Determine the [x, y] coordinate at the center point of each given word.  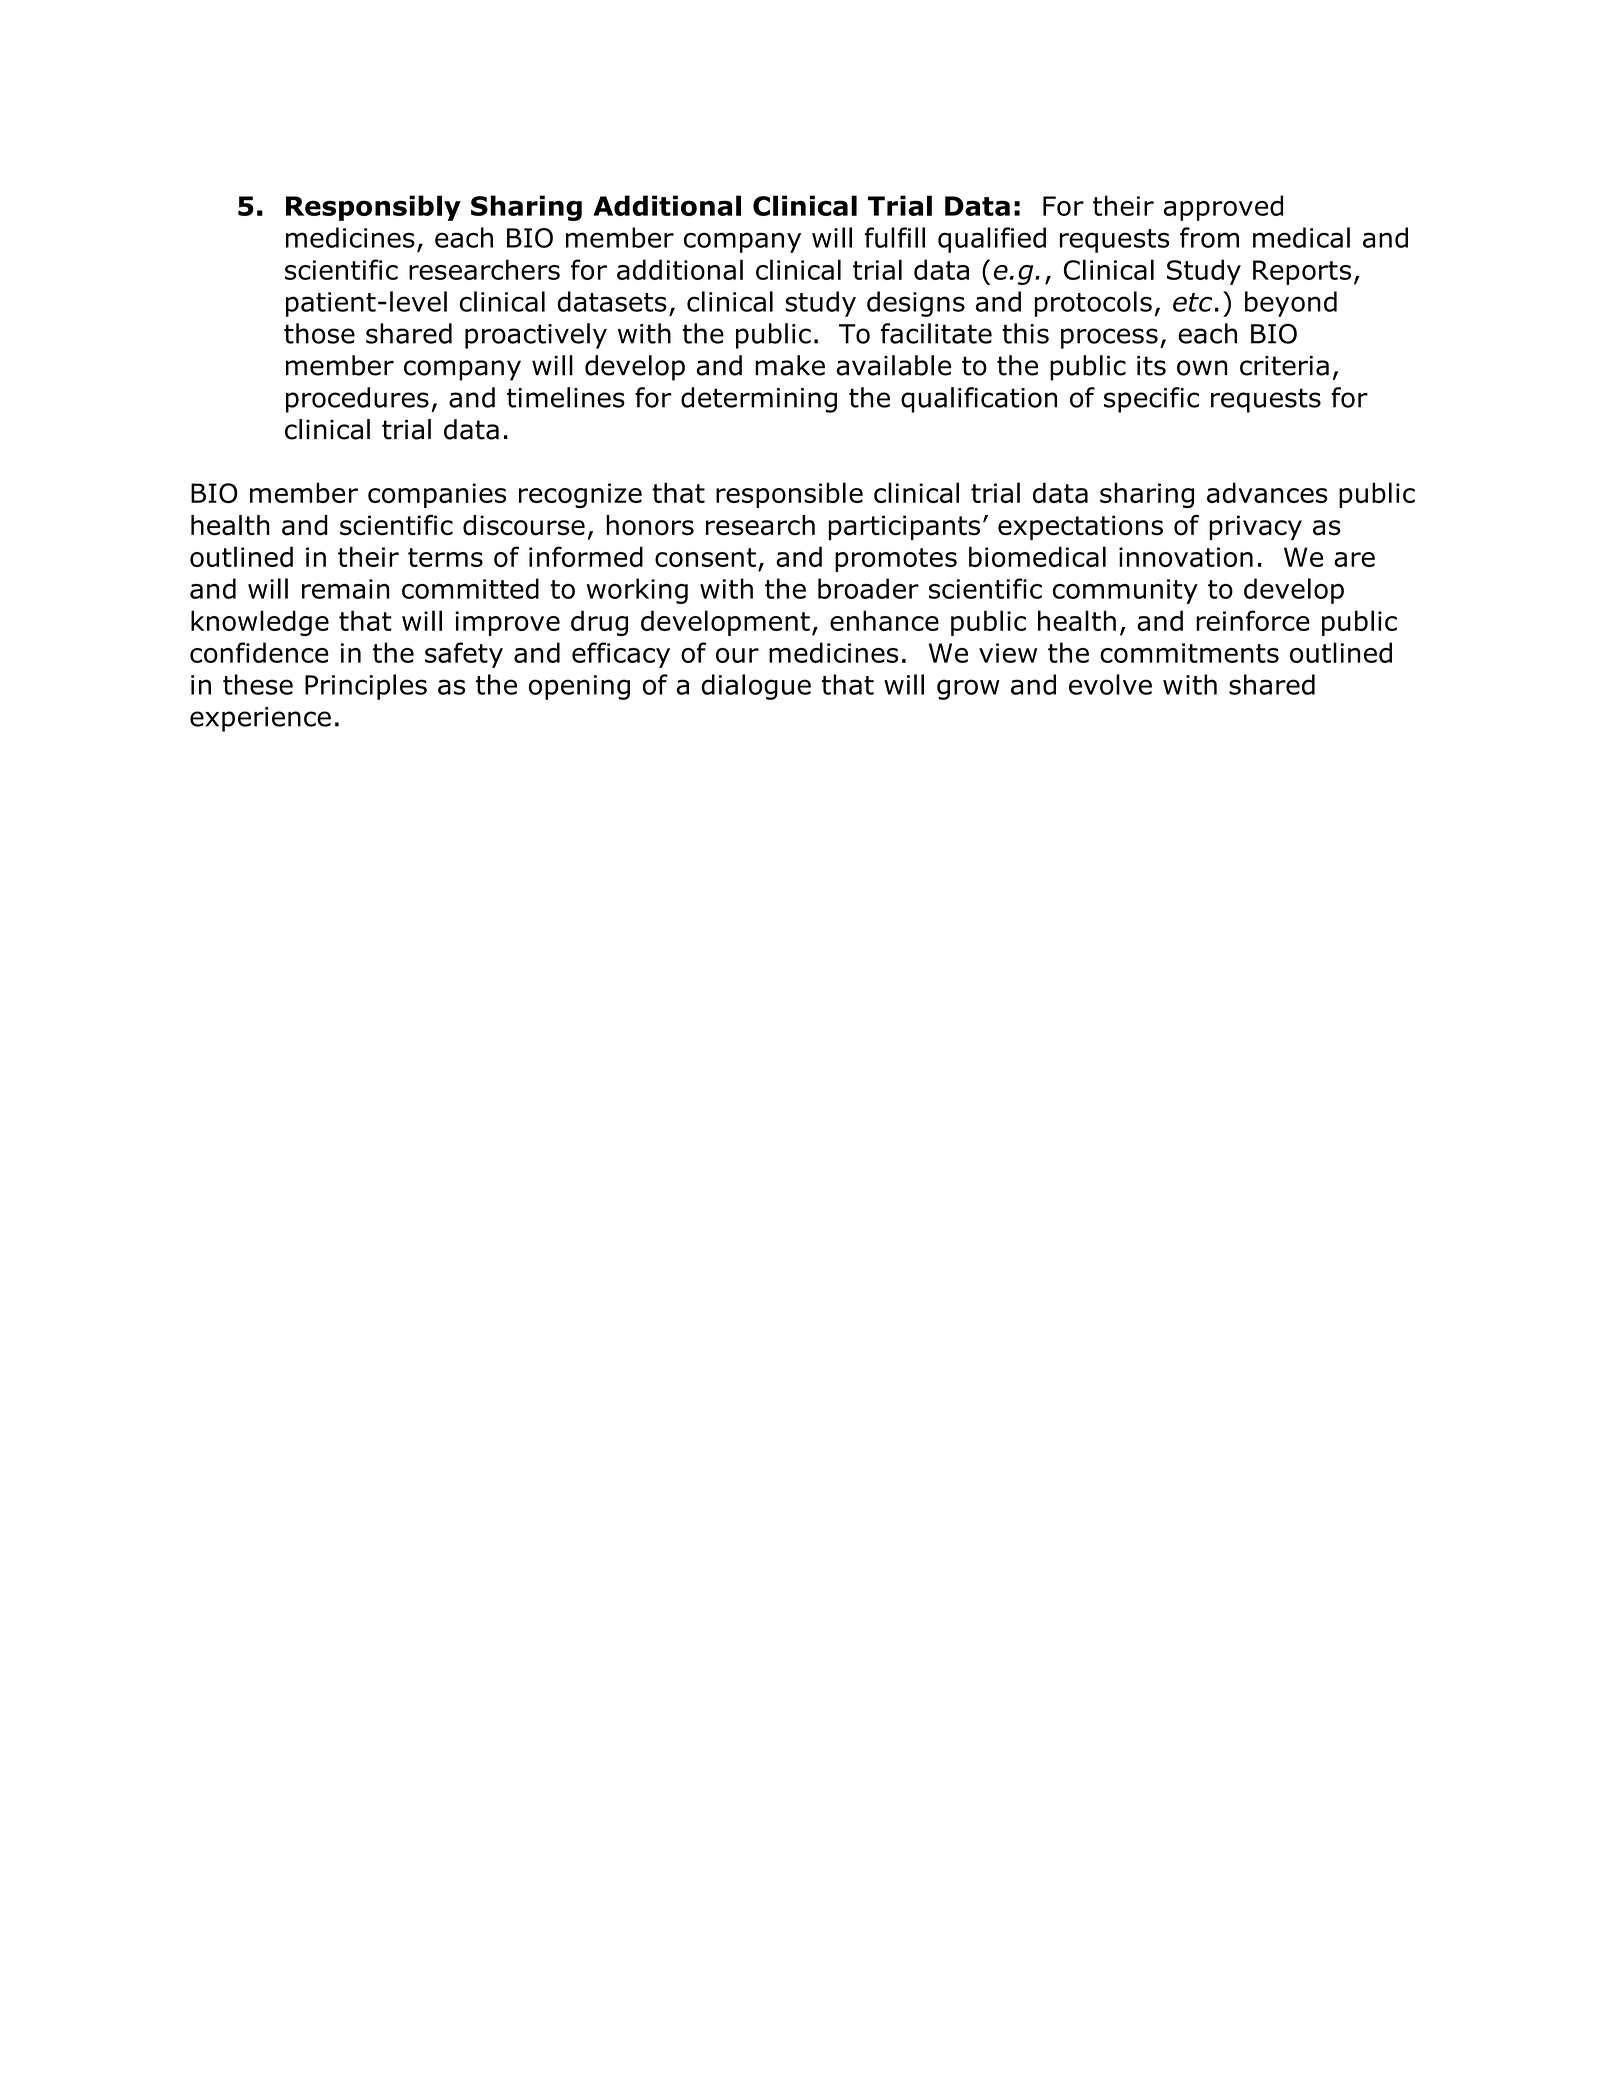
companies [437, 495]
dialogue [756, 687]
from [1209, 237]
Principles [366, 687]
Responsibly [373, 208]
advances [1267, 492]
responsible [789, 495]
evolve [1110, 684]
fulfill [895, 237]
